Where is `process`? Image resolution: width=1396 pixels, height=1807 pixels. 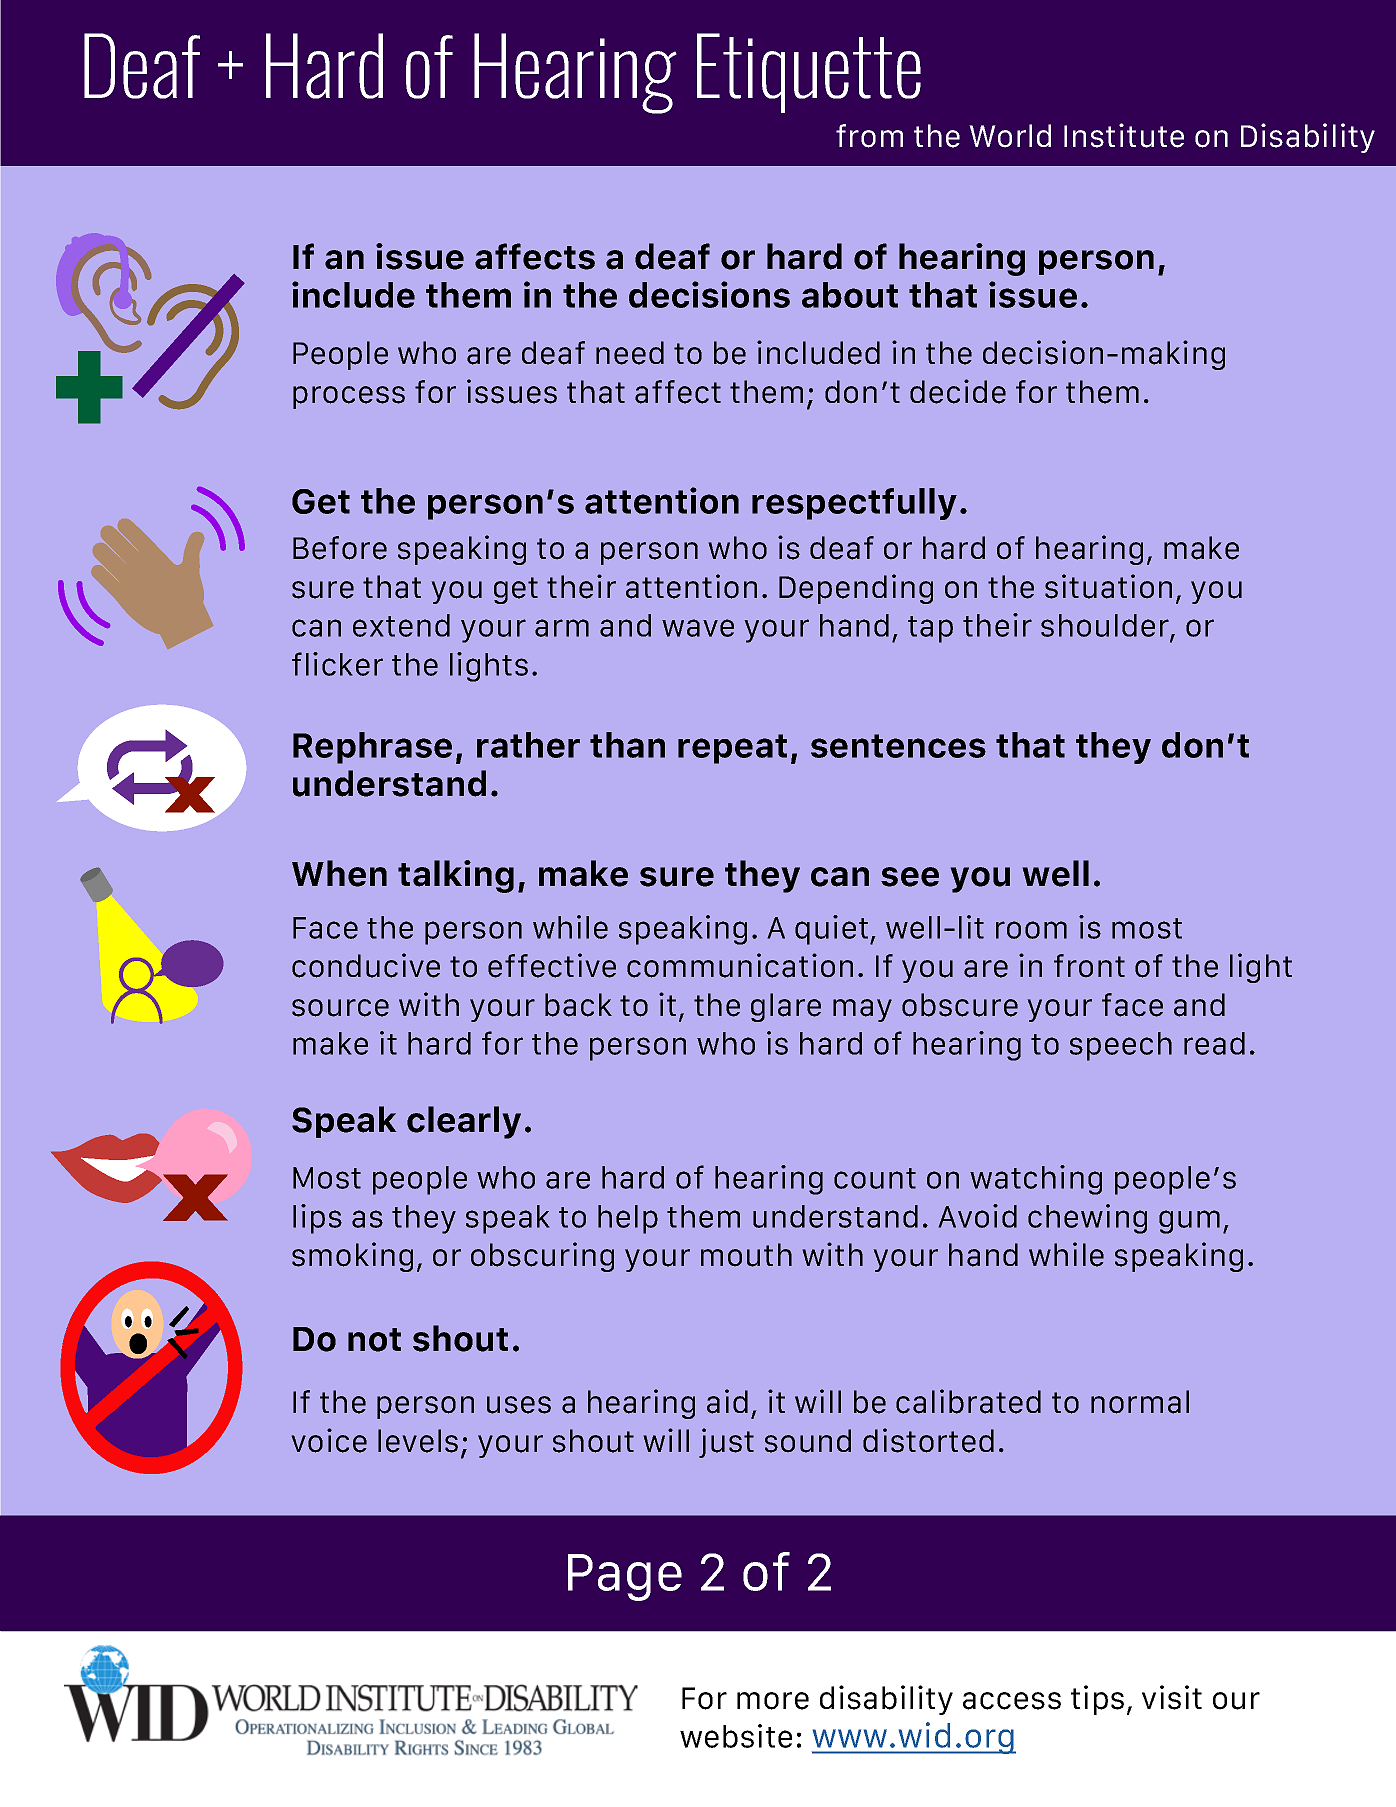 process is located at coordinates (349, 397).
